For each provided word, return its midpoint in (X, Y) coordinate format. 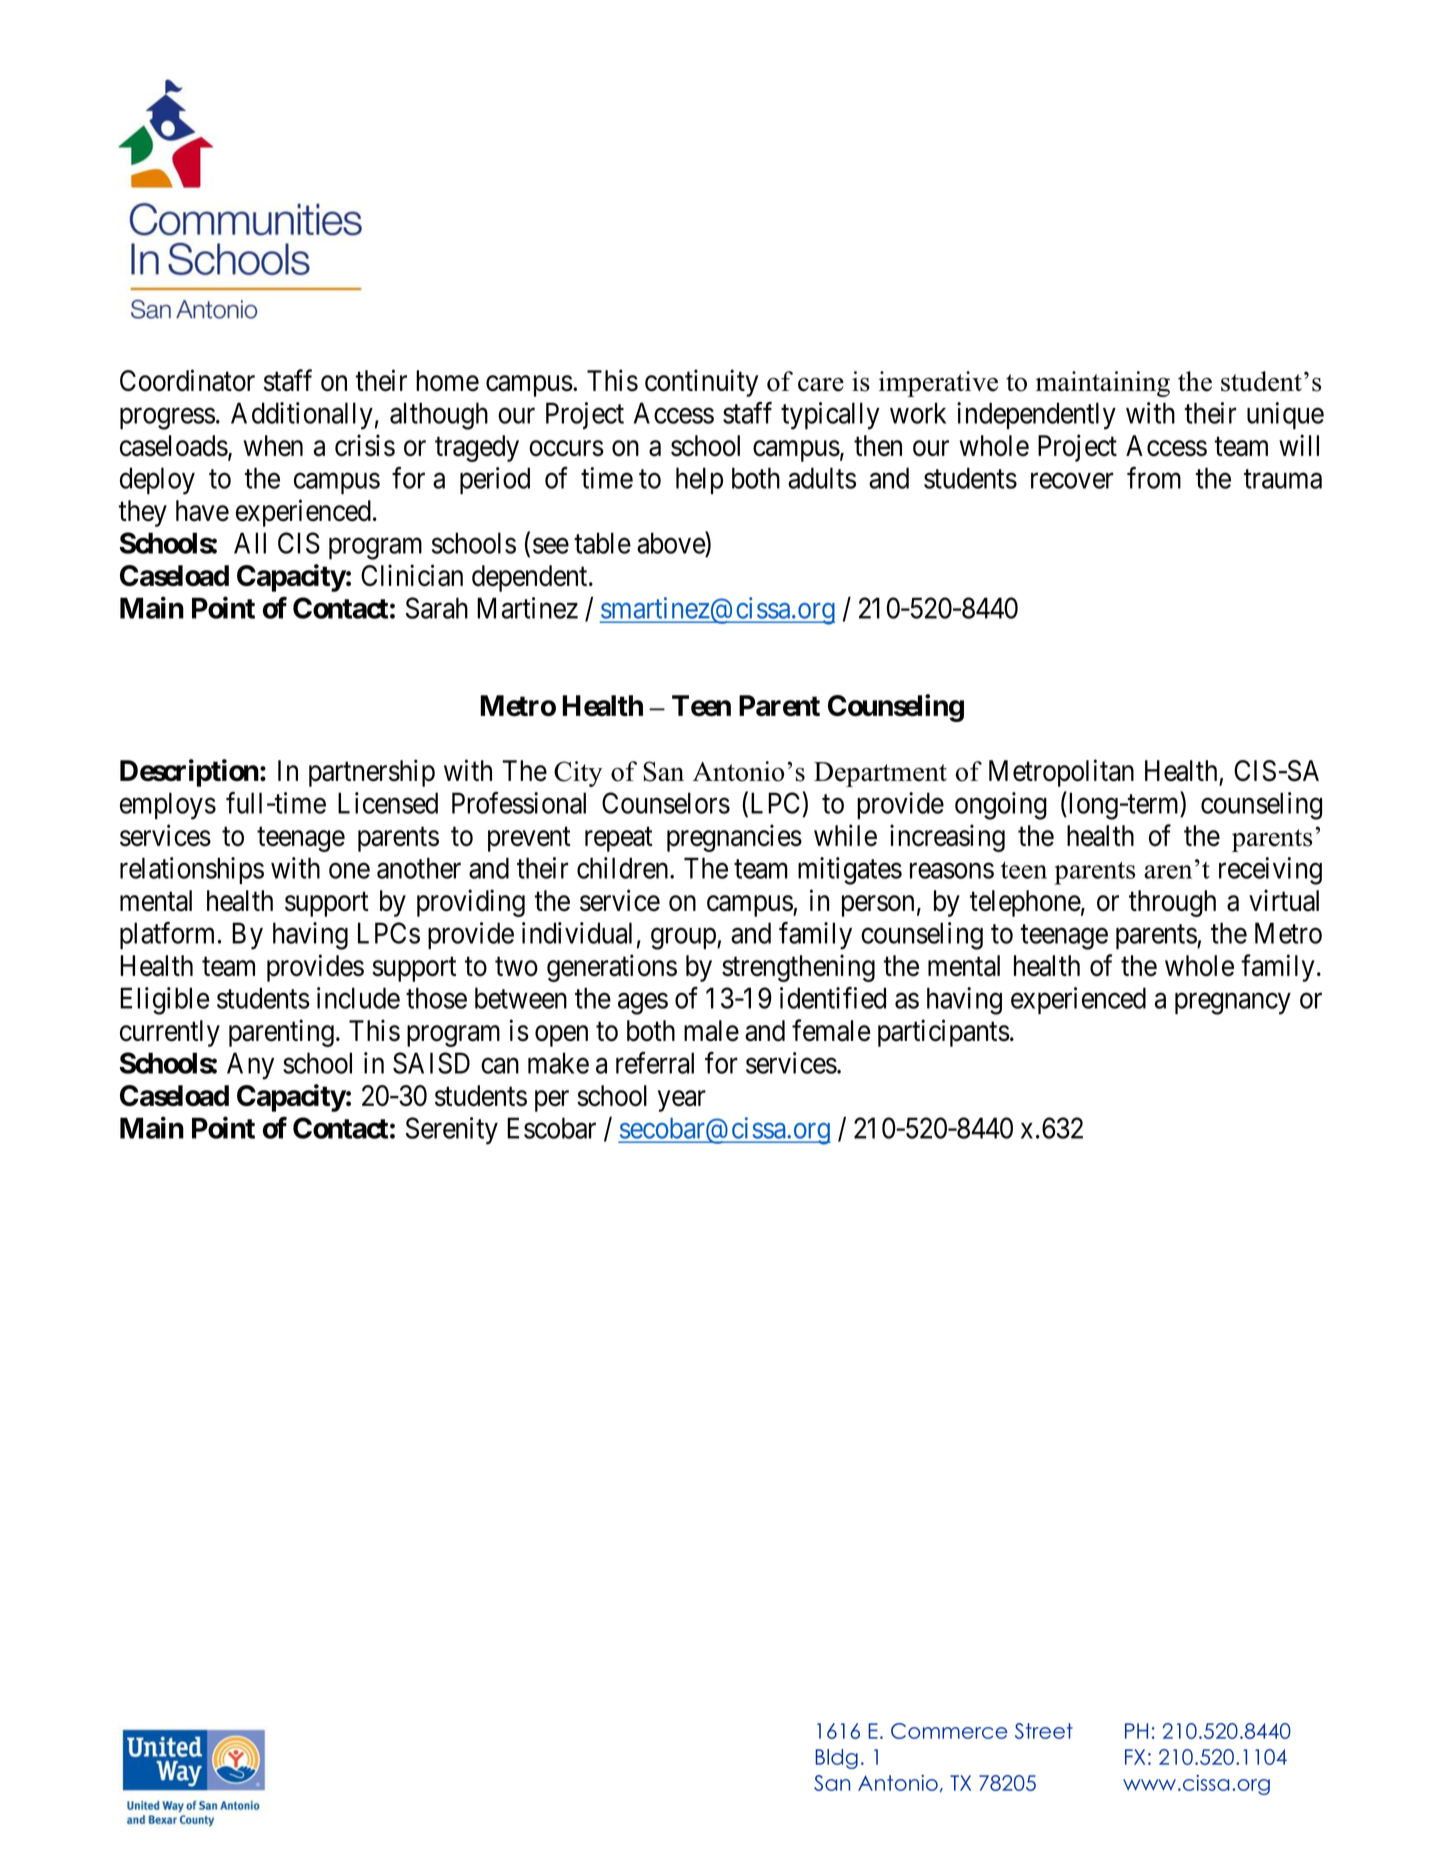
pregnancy (1233, 1004)
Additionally (302, 416)
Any (250, 1066)
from (1154, 478)
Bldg (836, 1759)
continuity (701, 383)
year (682, 1101)
